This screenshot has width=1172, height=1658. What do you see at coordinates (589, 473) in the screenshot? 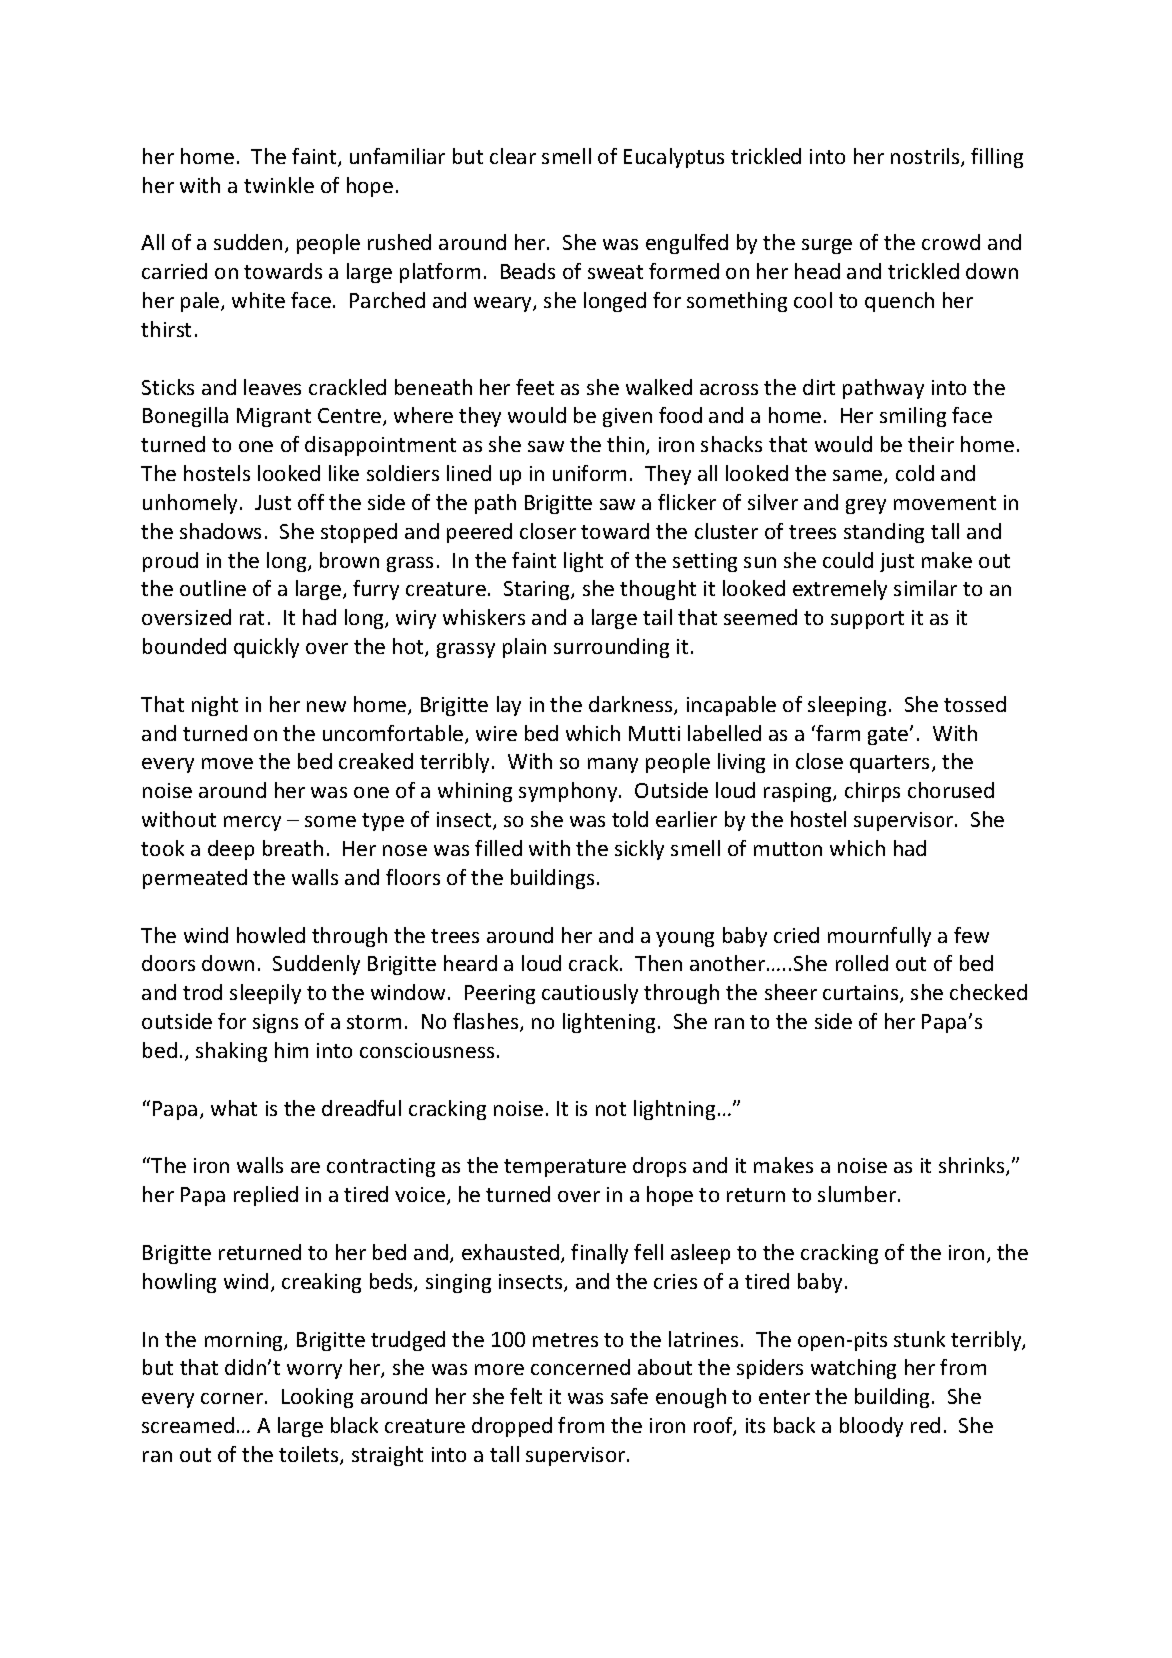
I see `uniform` at bounding box center [589, 473].
